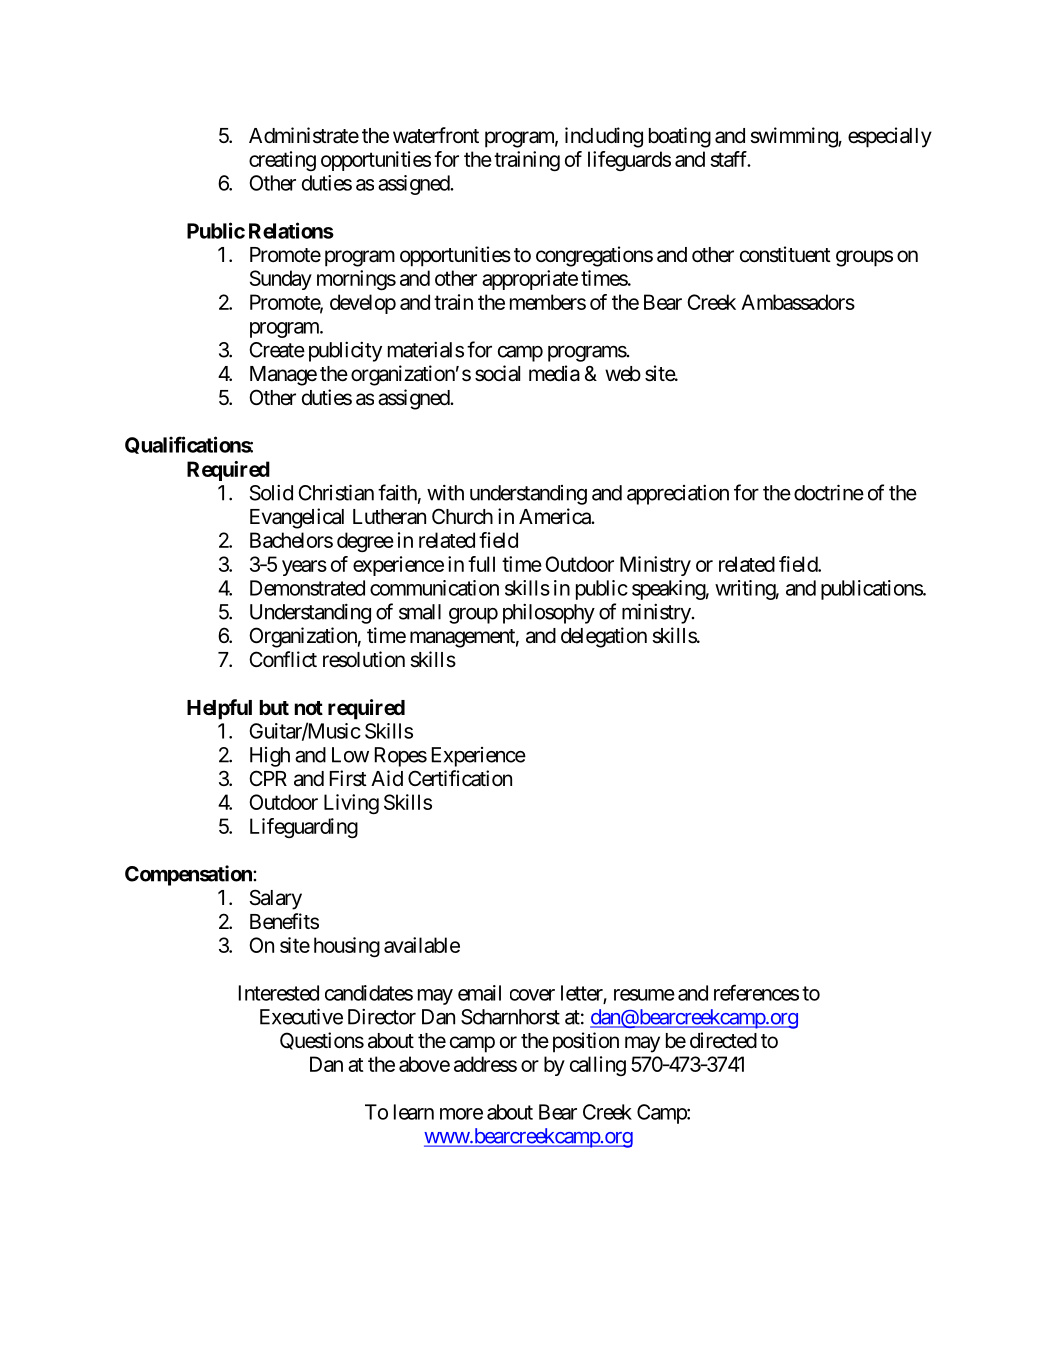 The width and height of the screenshot is (1056, 1367). Describe the element at coordinates (598, 1066) in the screenshot. I see `calling` at that location.
